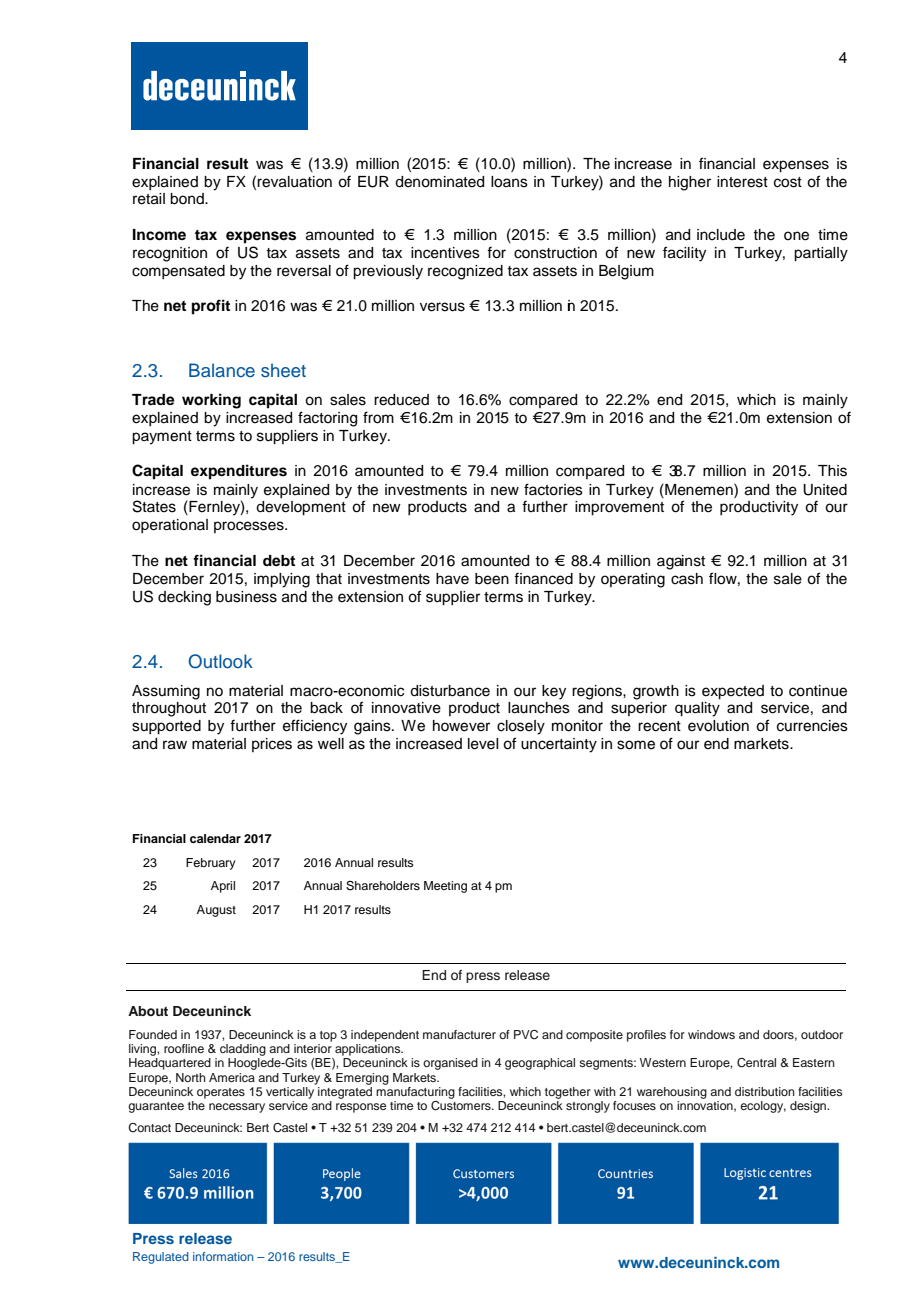 This screenshot has width=924, height=1308. I want to click on loans, so click(509, 182).
